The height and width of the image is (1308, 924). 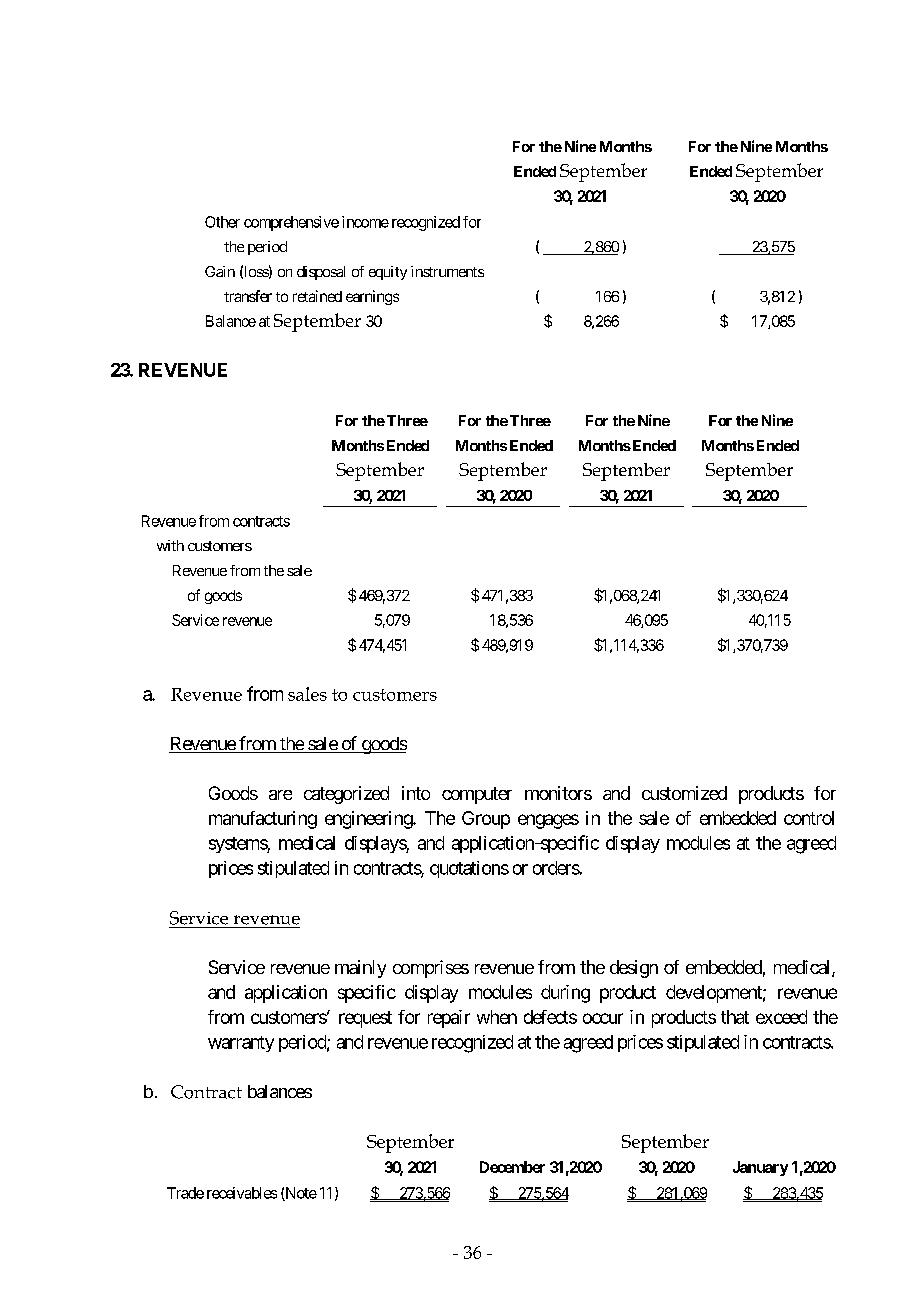 What do you see at coordinates (684, 793) in the image?
I see `customized` at bounding box center [684, 793].
